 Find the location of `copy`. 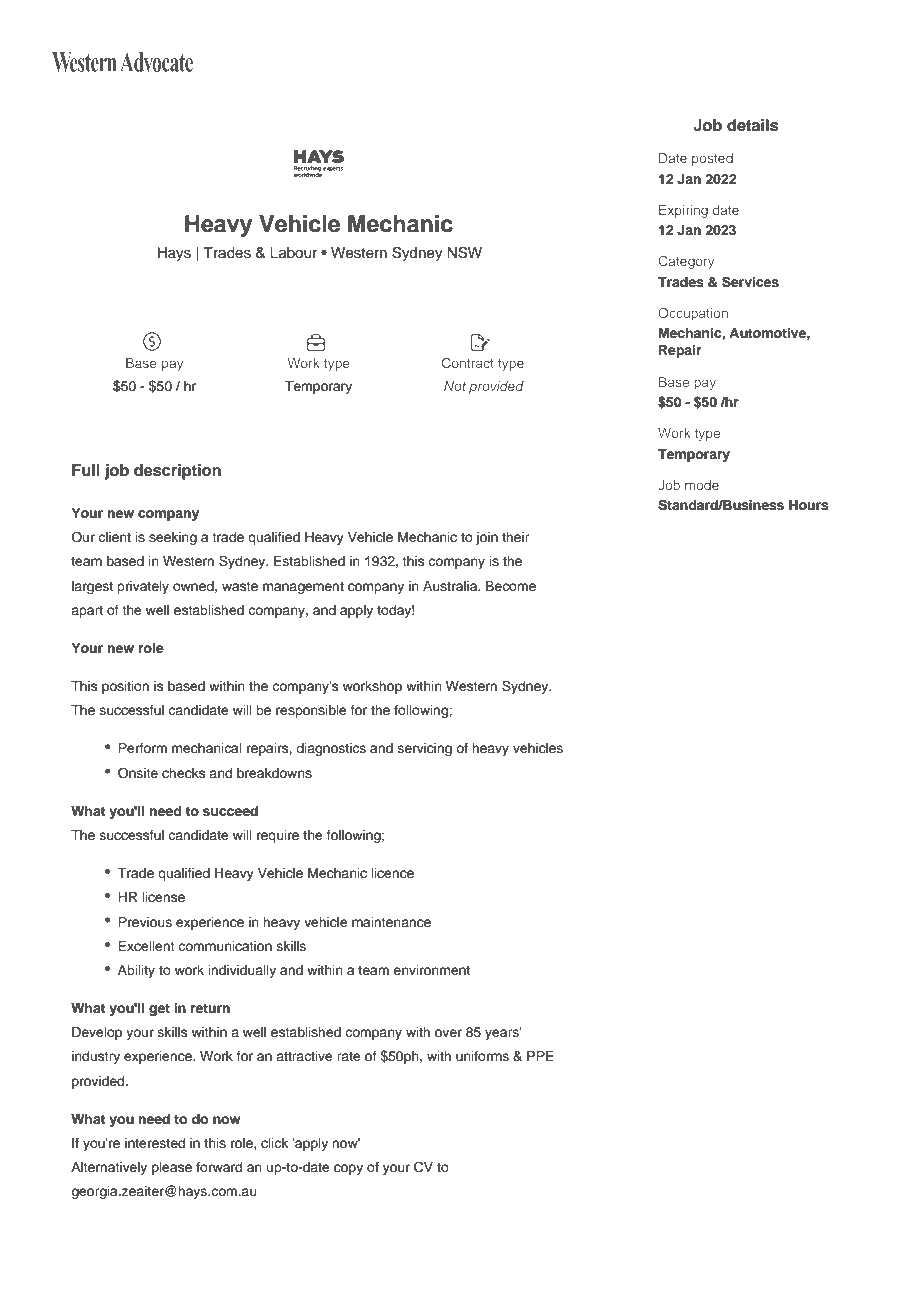

copy is located at coordinates (348, 1169).
